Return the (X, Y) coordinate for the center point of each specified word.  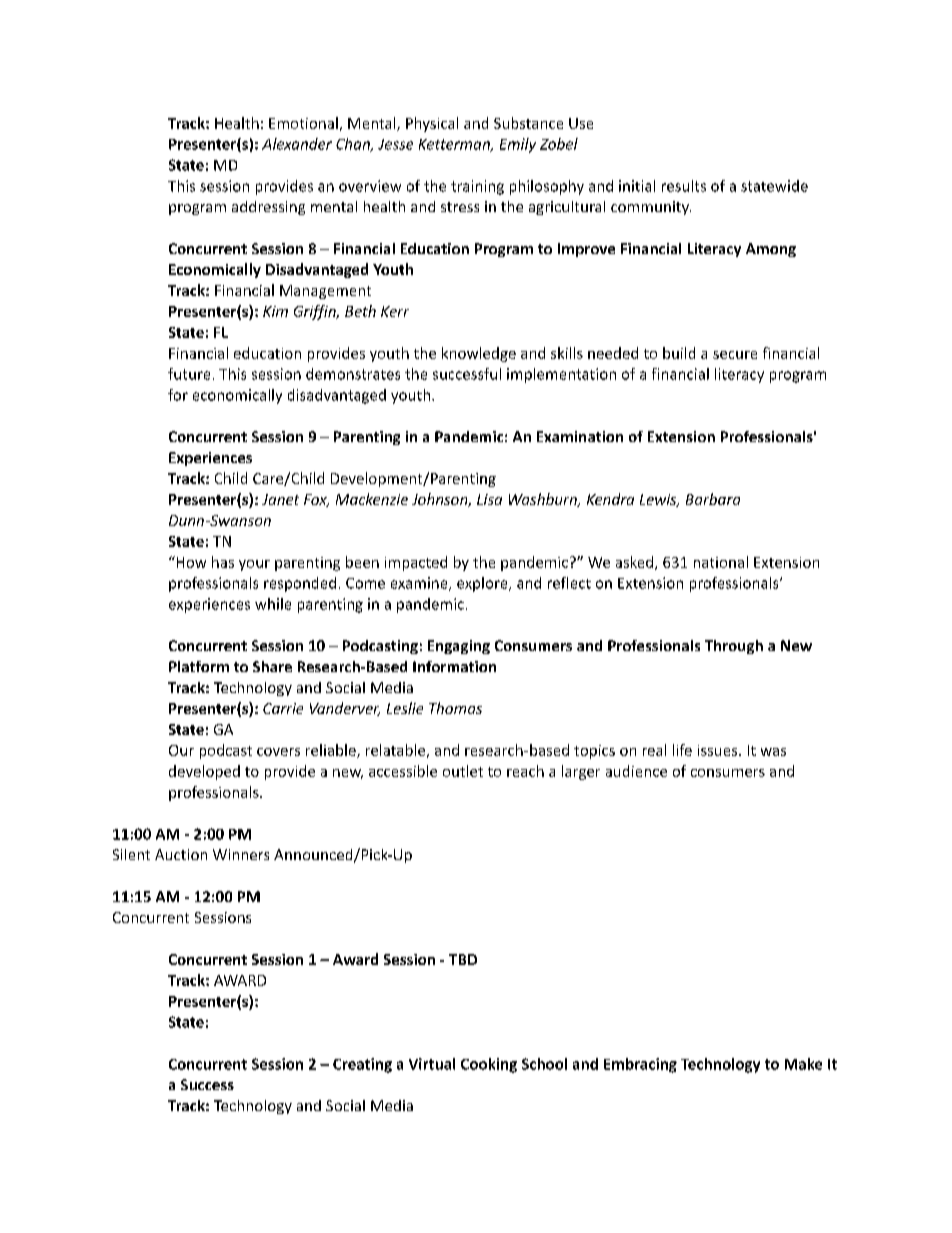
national (721, 562)
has (223, 562)
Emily (518, 145)
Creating (362, 1065)
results (684, 186)
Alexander (297, 144)
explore (483, 584)
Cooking (489, 1065)
